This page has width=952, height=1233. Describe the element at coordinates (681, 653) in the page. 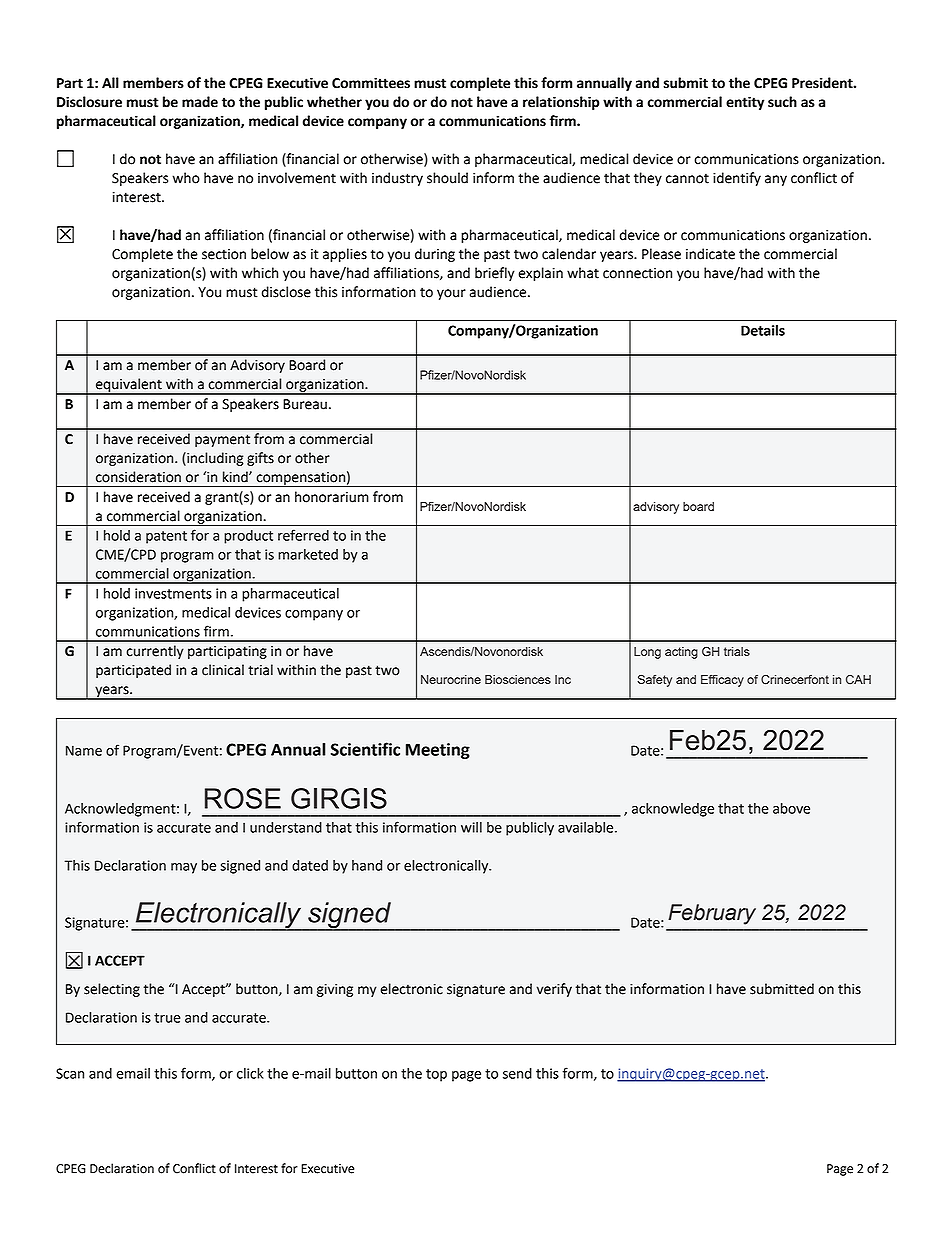

I see `acting` at that location.
